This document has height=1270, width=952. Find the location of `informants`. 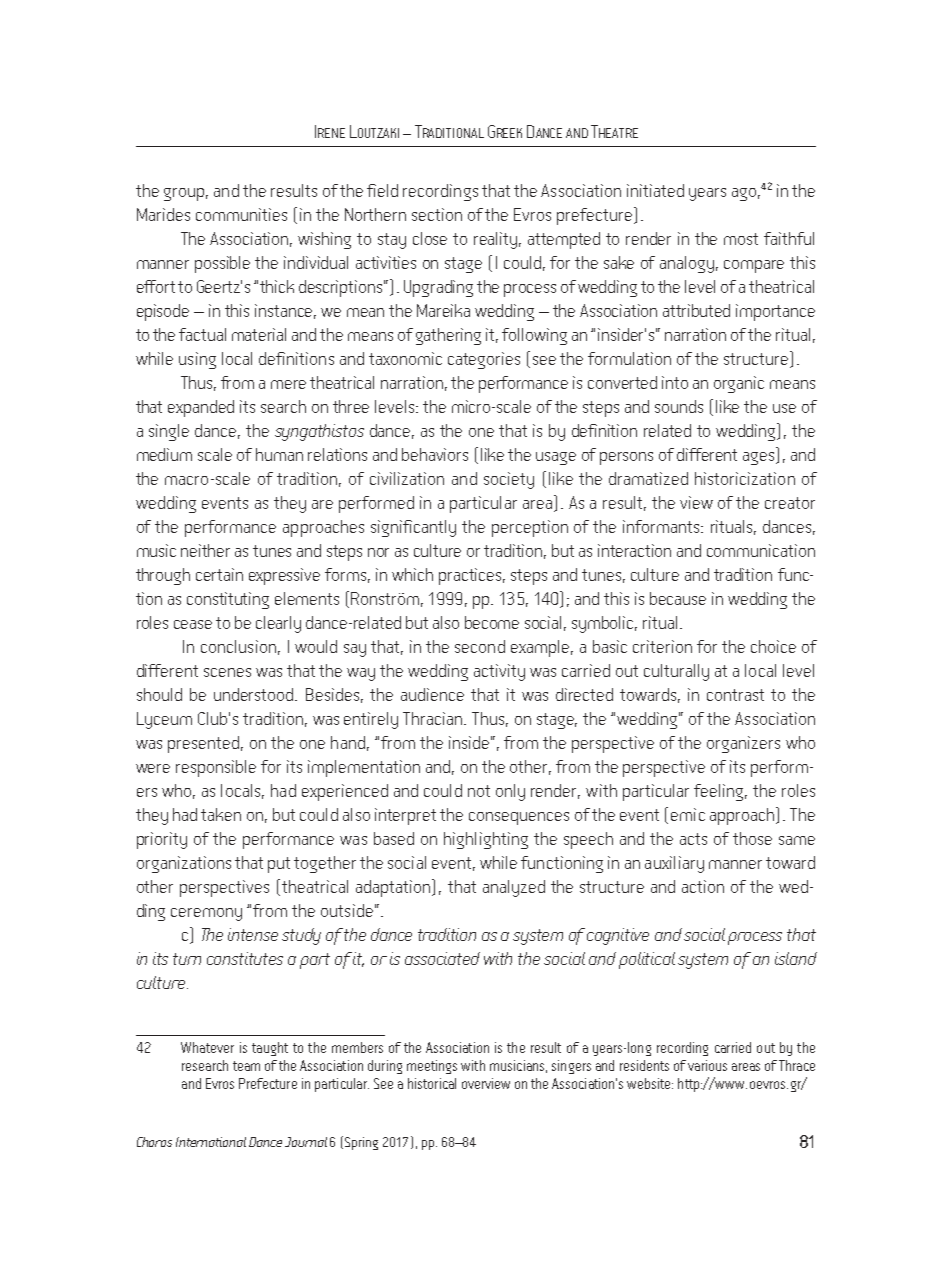

informants is located at coordinates (663, 526).
